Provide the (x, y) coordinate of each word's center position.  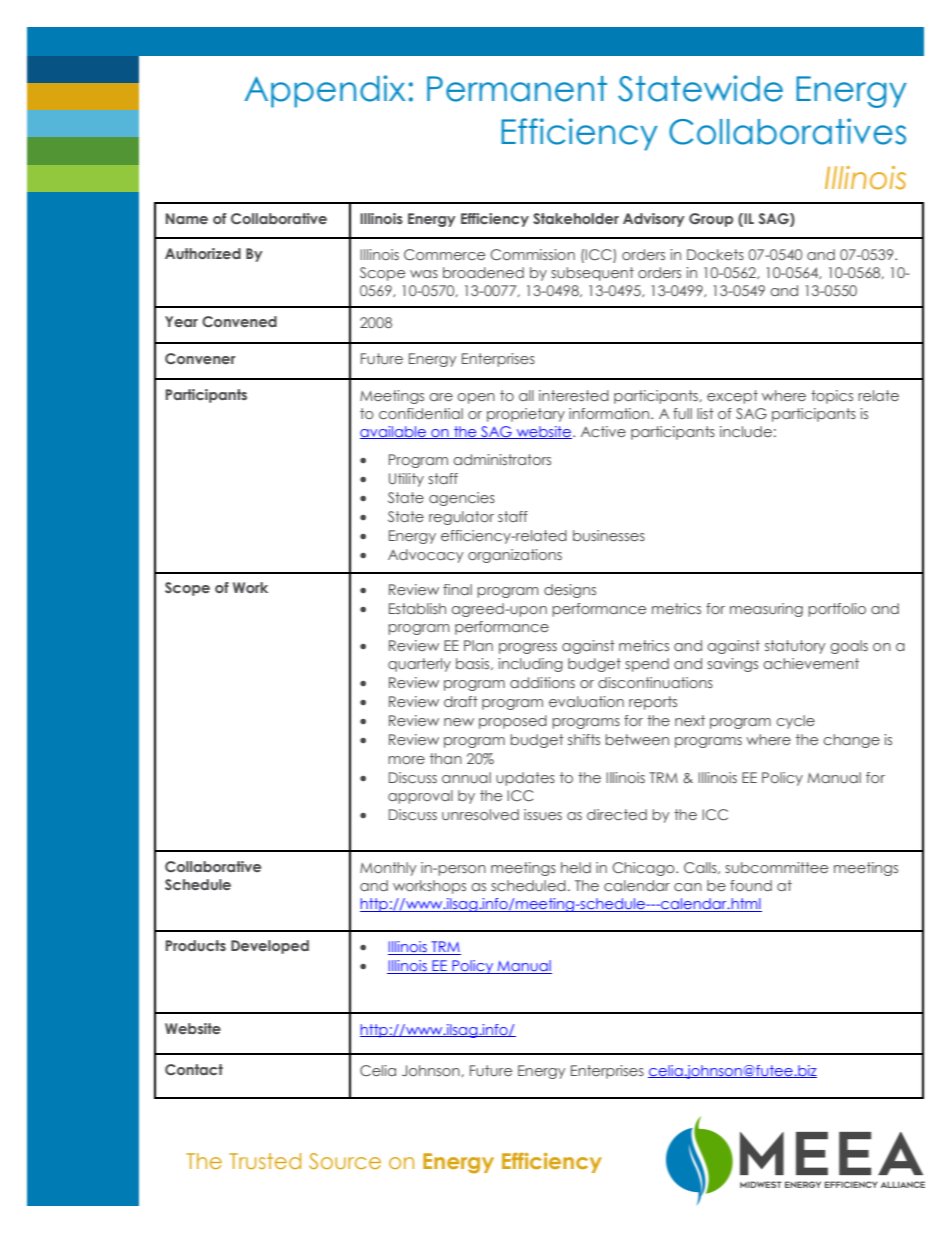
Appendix (324, 91)
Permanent (517, 89)
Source (345, 1161)
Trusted (265, 1161)
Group (711, 220)
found (751, 885)
